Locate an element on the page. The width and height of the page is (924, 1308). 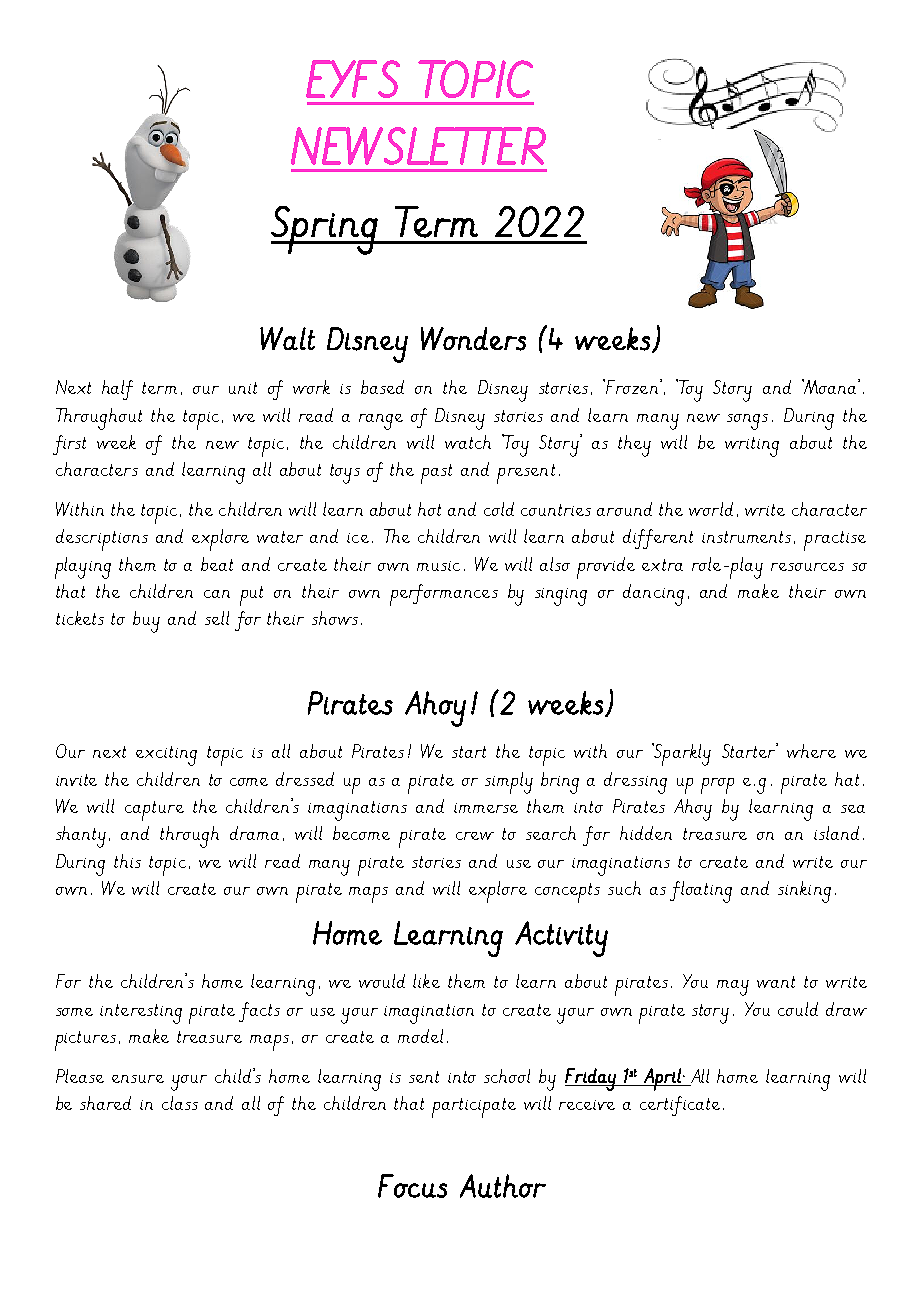
performances is located at coordinates (444, 595).
